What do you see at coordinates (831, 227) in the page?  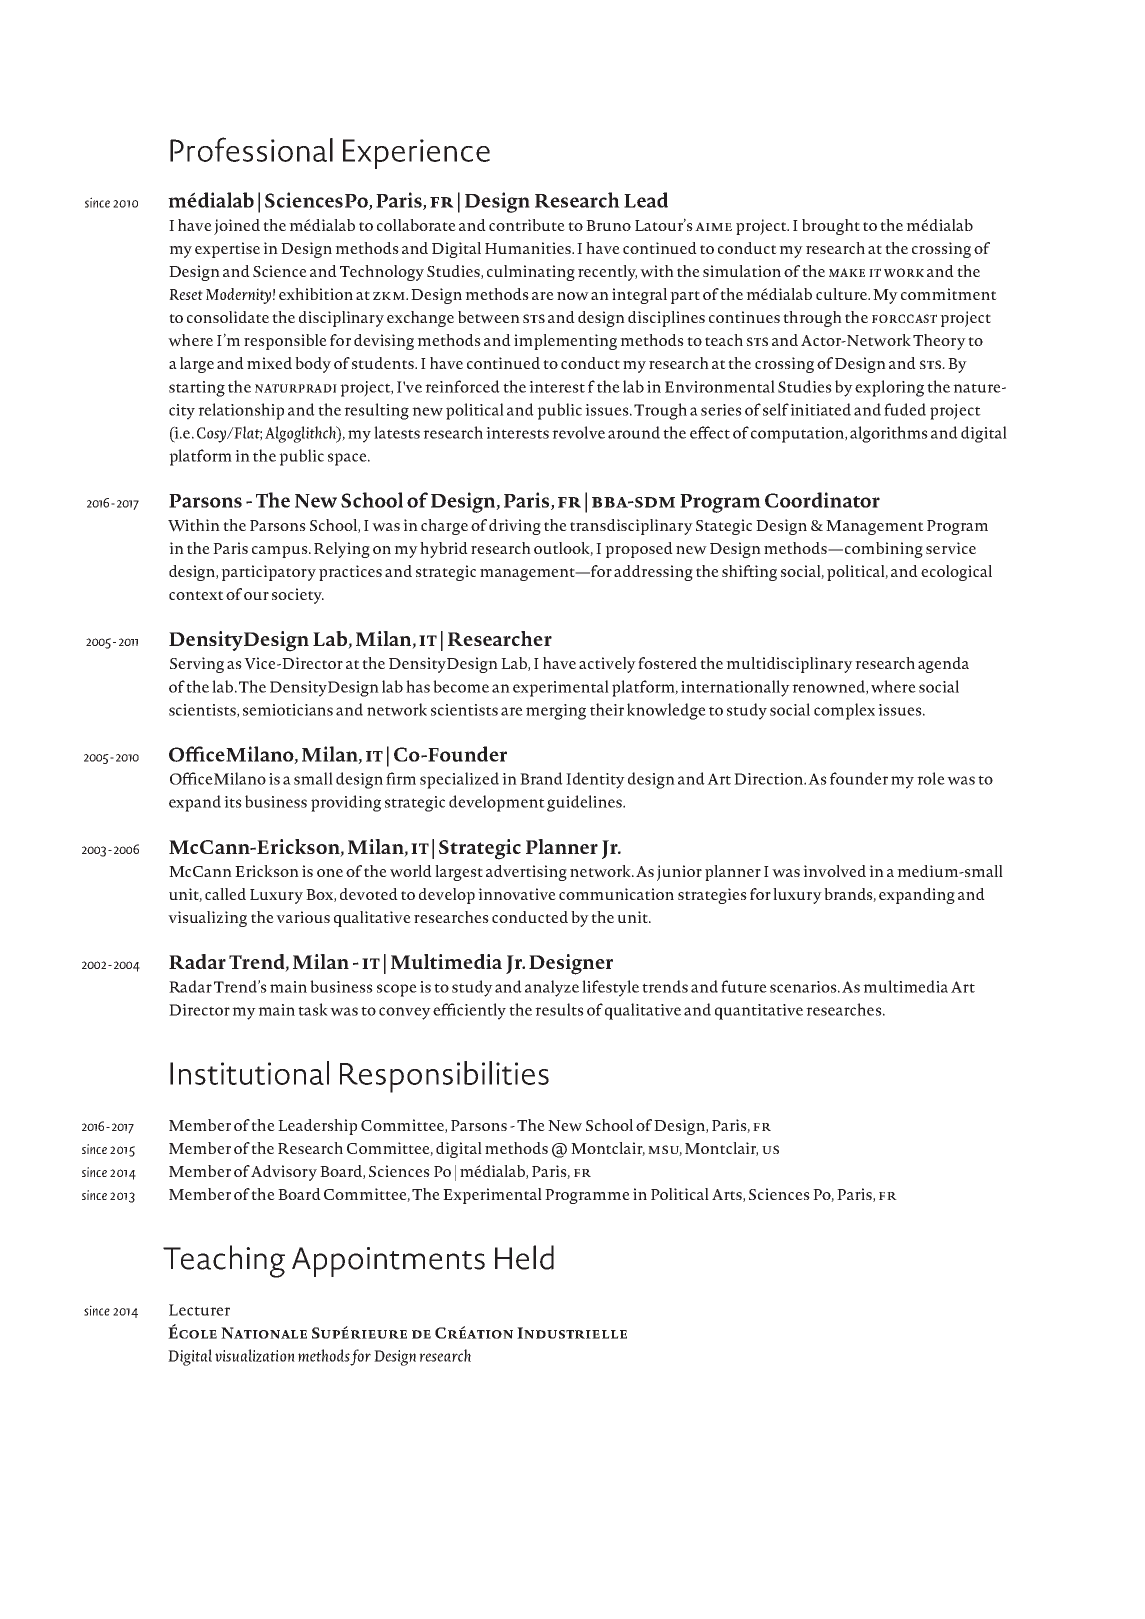 I see `brought` at bounding box center [831, 227].
